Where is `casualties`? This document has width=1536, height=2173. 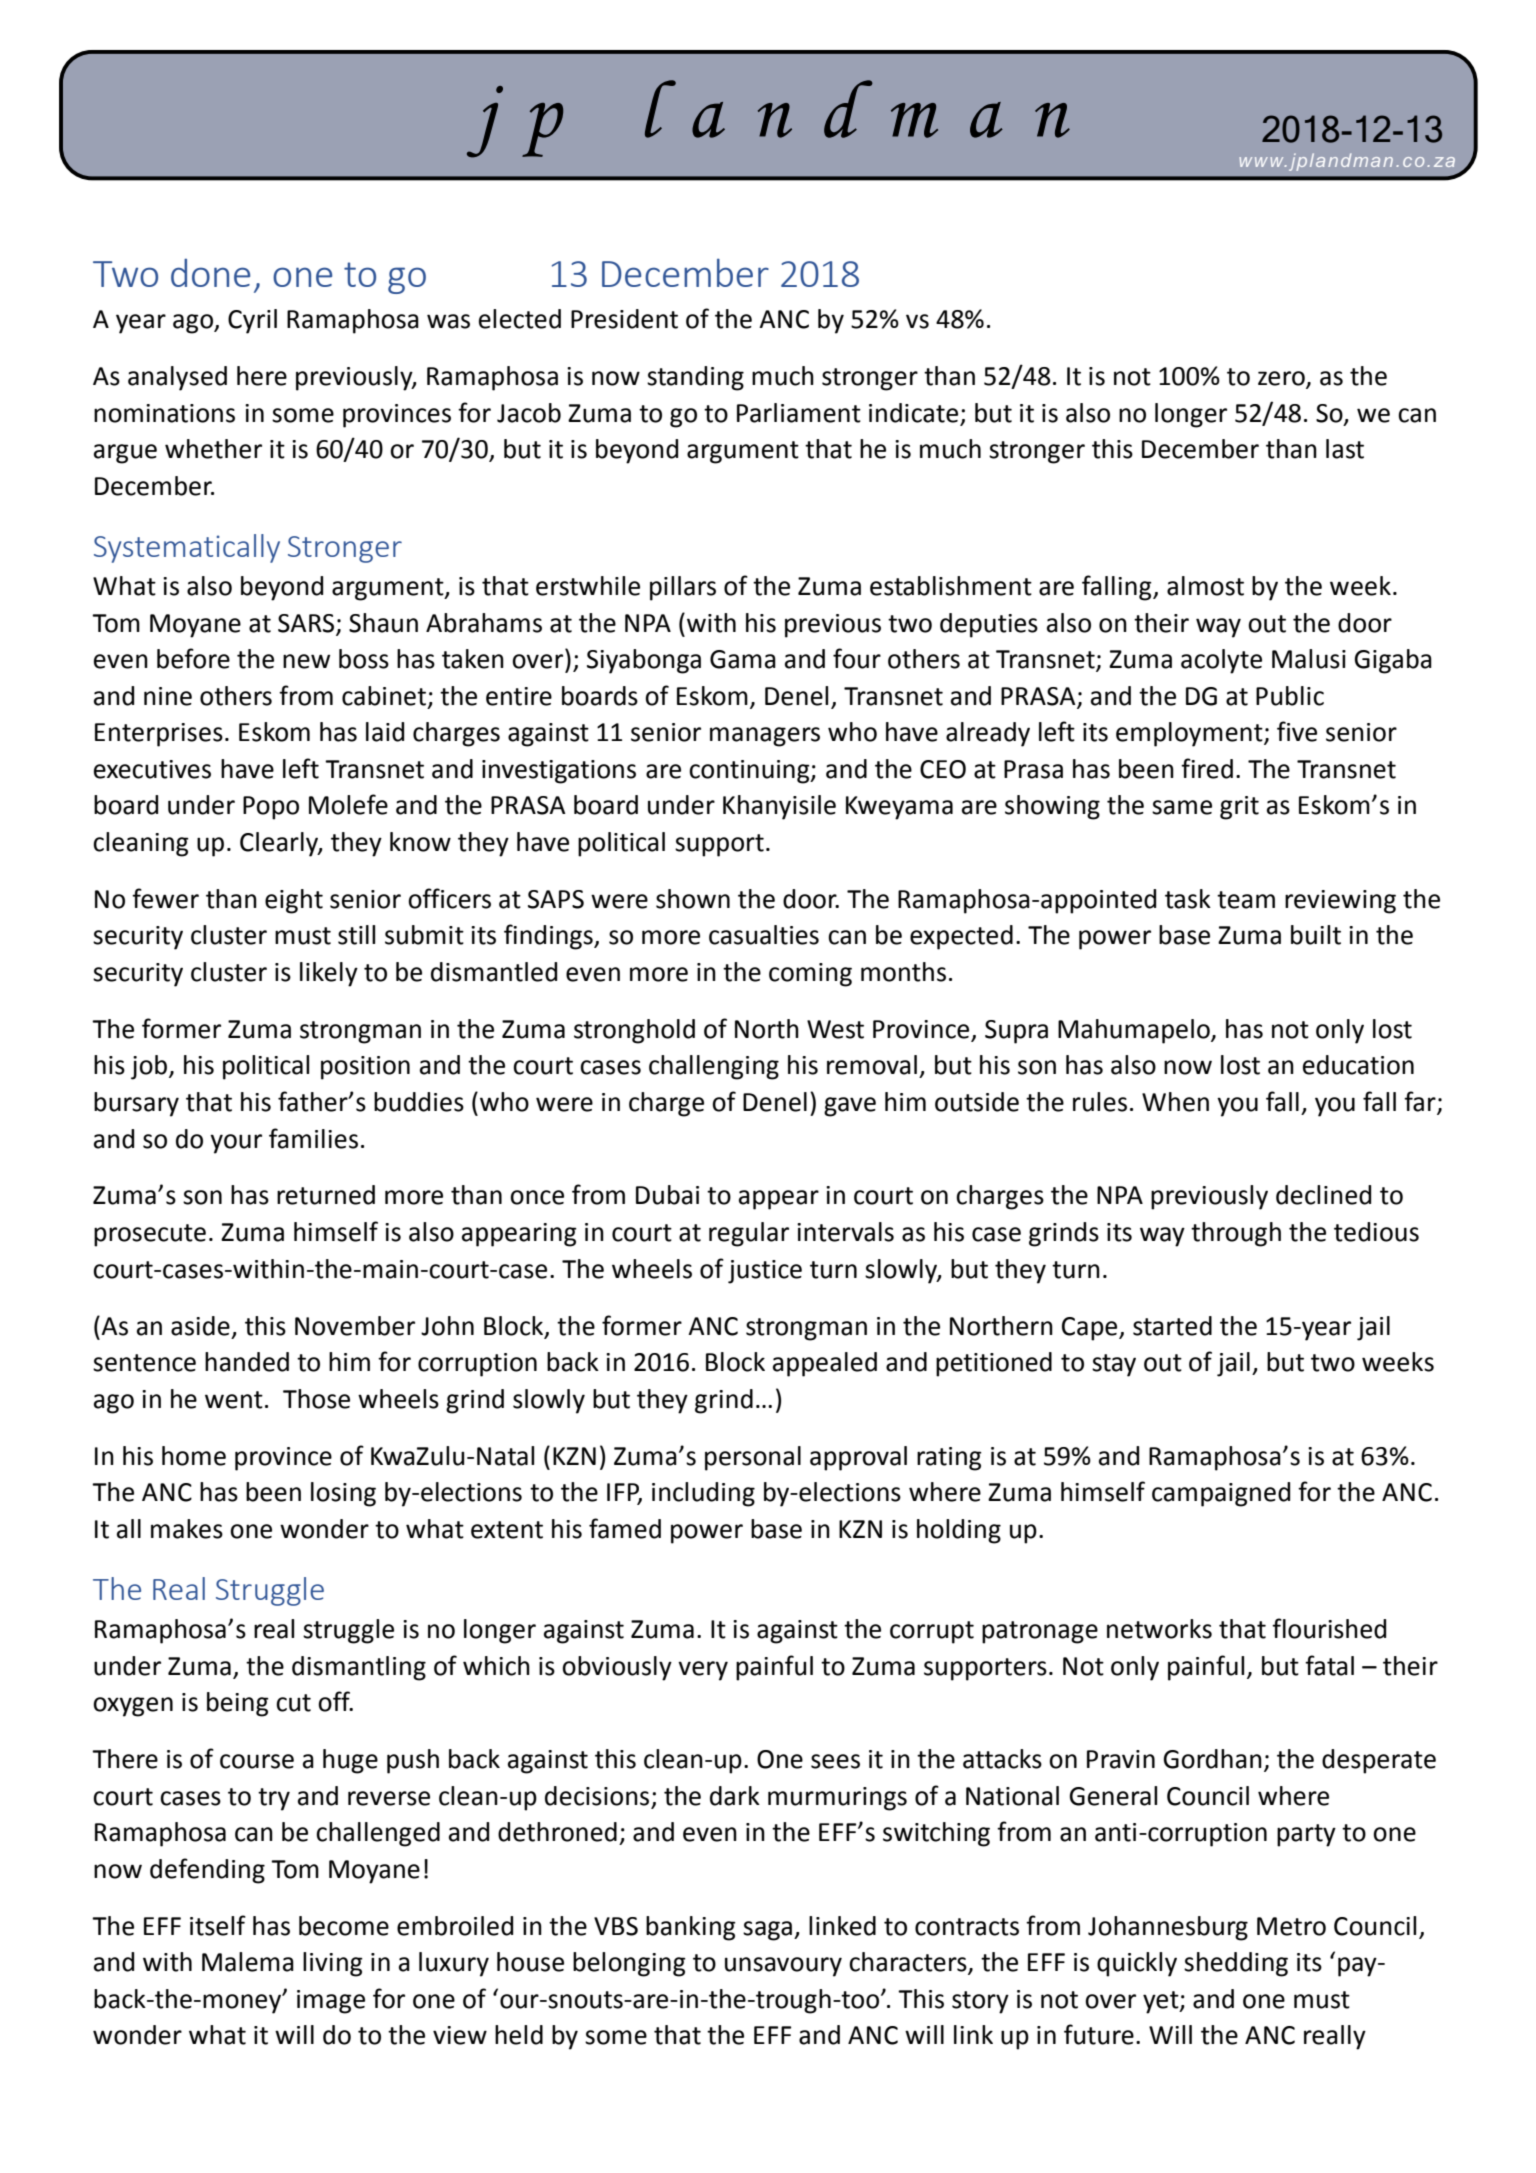 casualties is located at coordinates (764, 935).
